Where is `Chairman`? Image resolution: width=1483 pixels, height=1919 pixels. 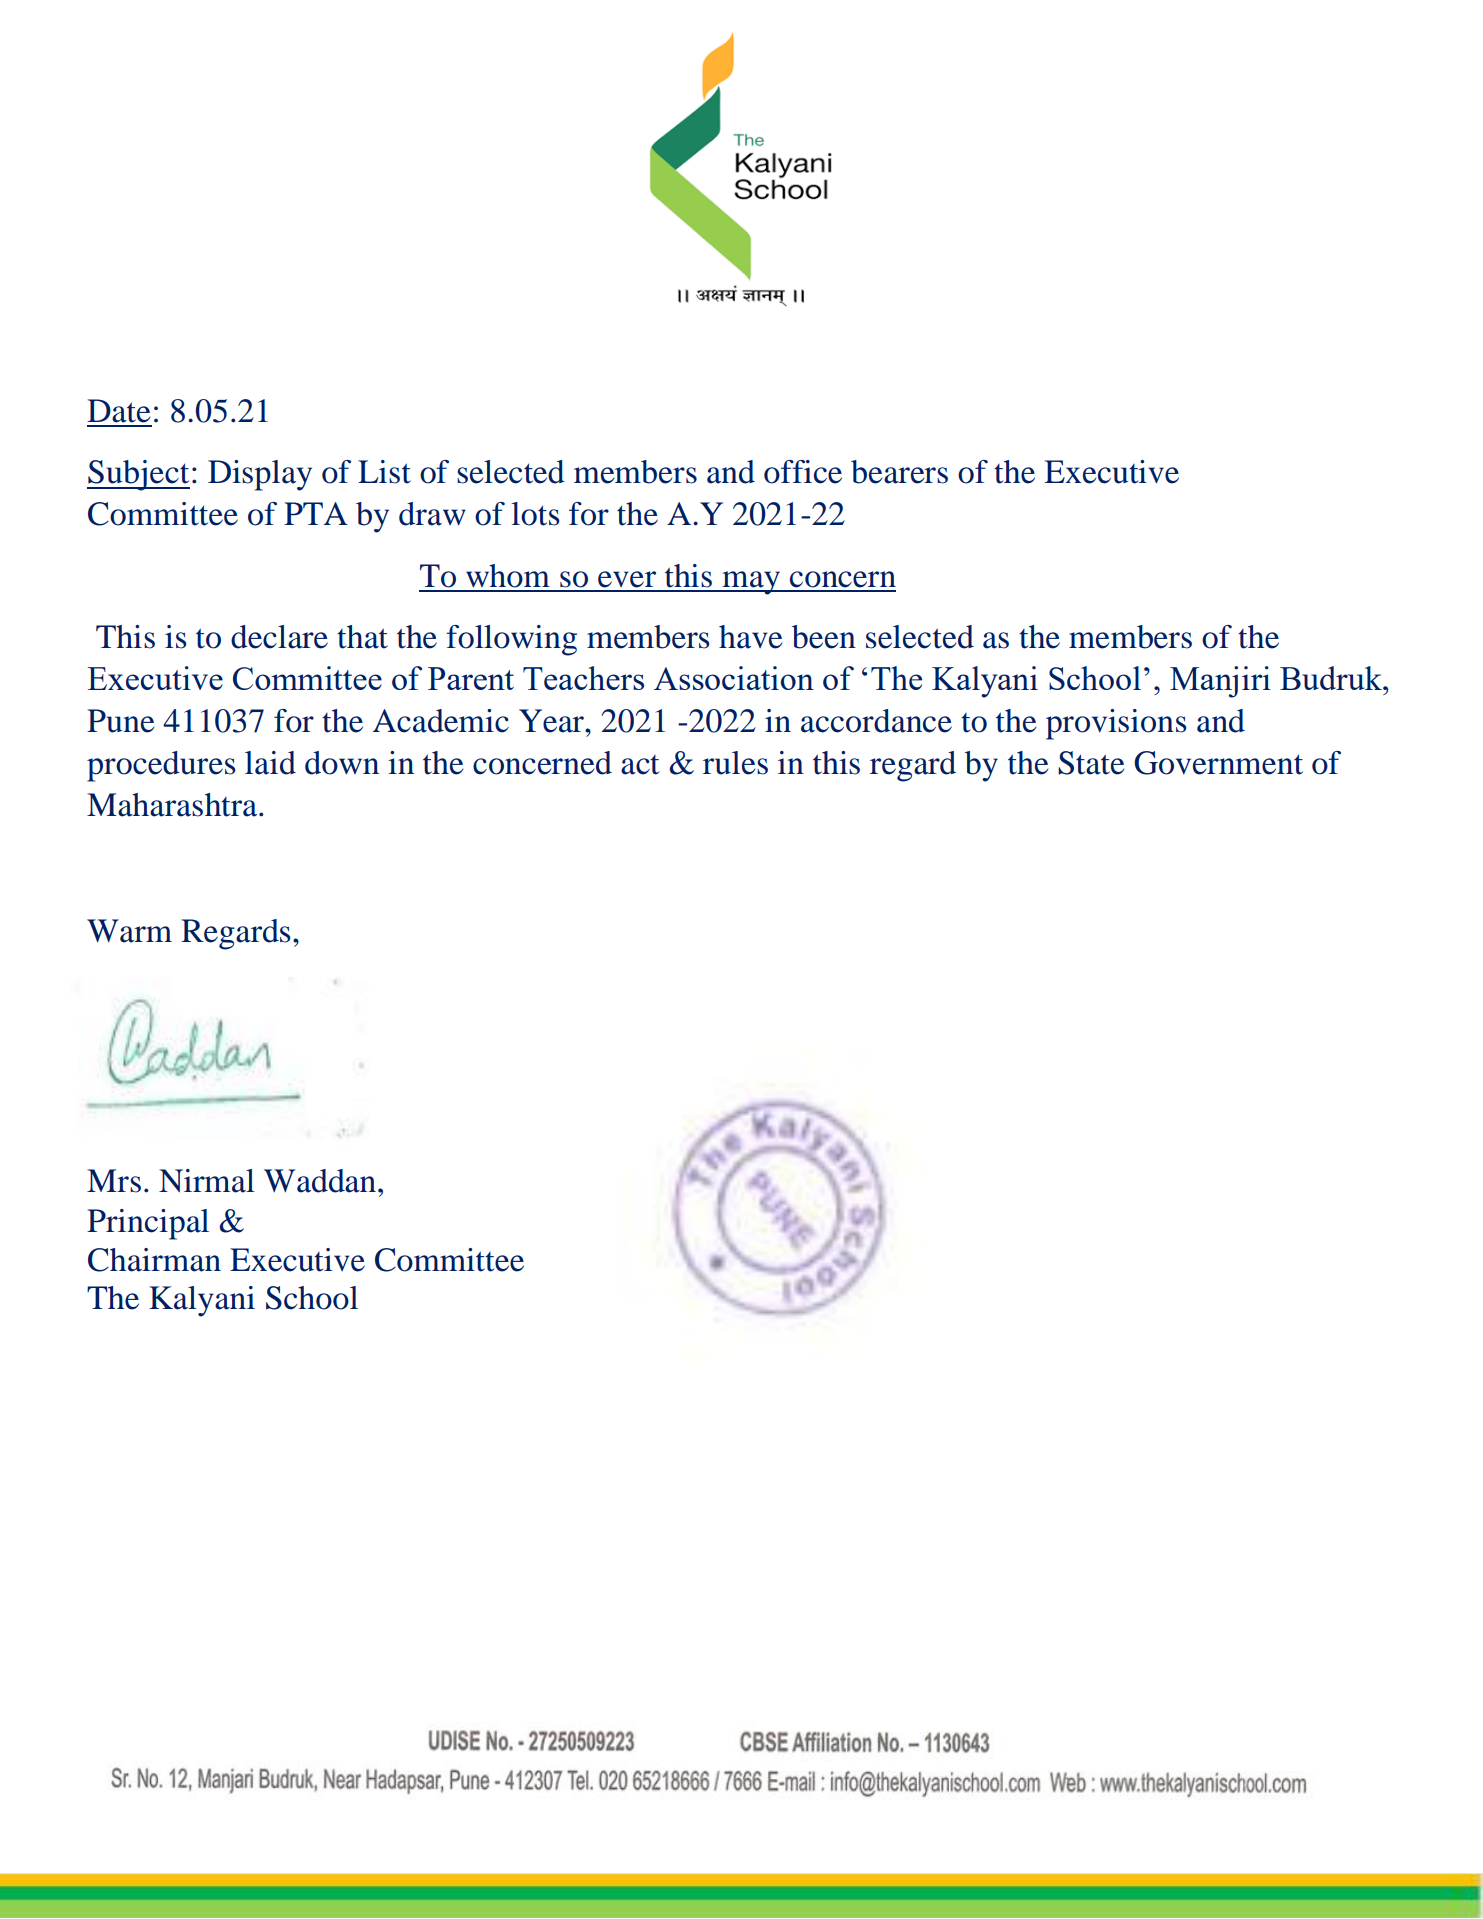
Chairman is located at coordinates (154, 1260).
